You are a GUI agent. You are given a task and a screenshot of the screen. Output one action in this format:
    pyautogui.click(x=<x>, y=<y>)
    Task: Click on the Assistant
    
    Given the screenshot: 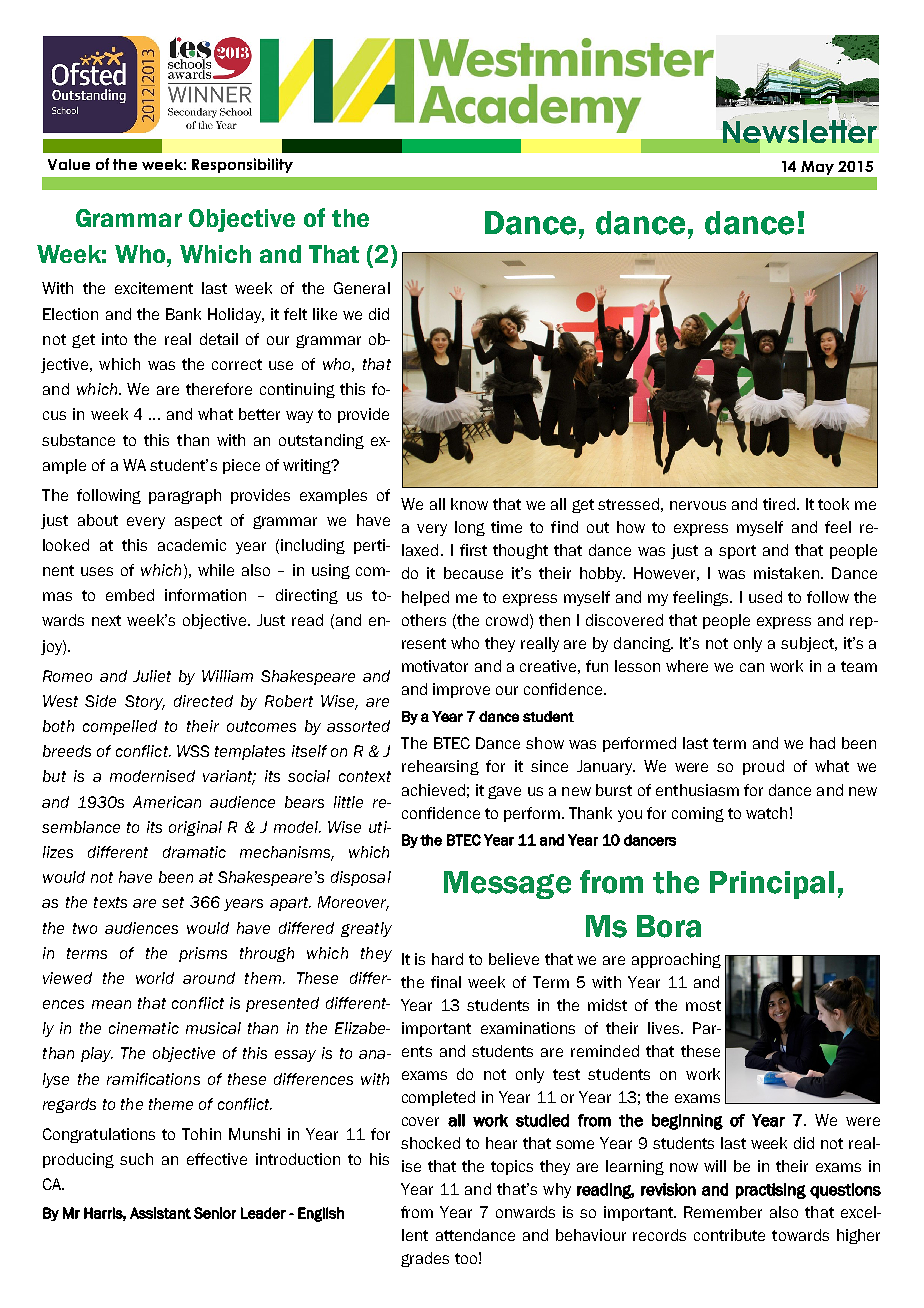 What is the action you would take?
    pyautogui.click(x=160, y=1213)
